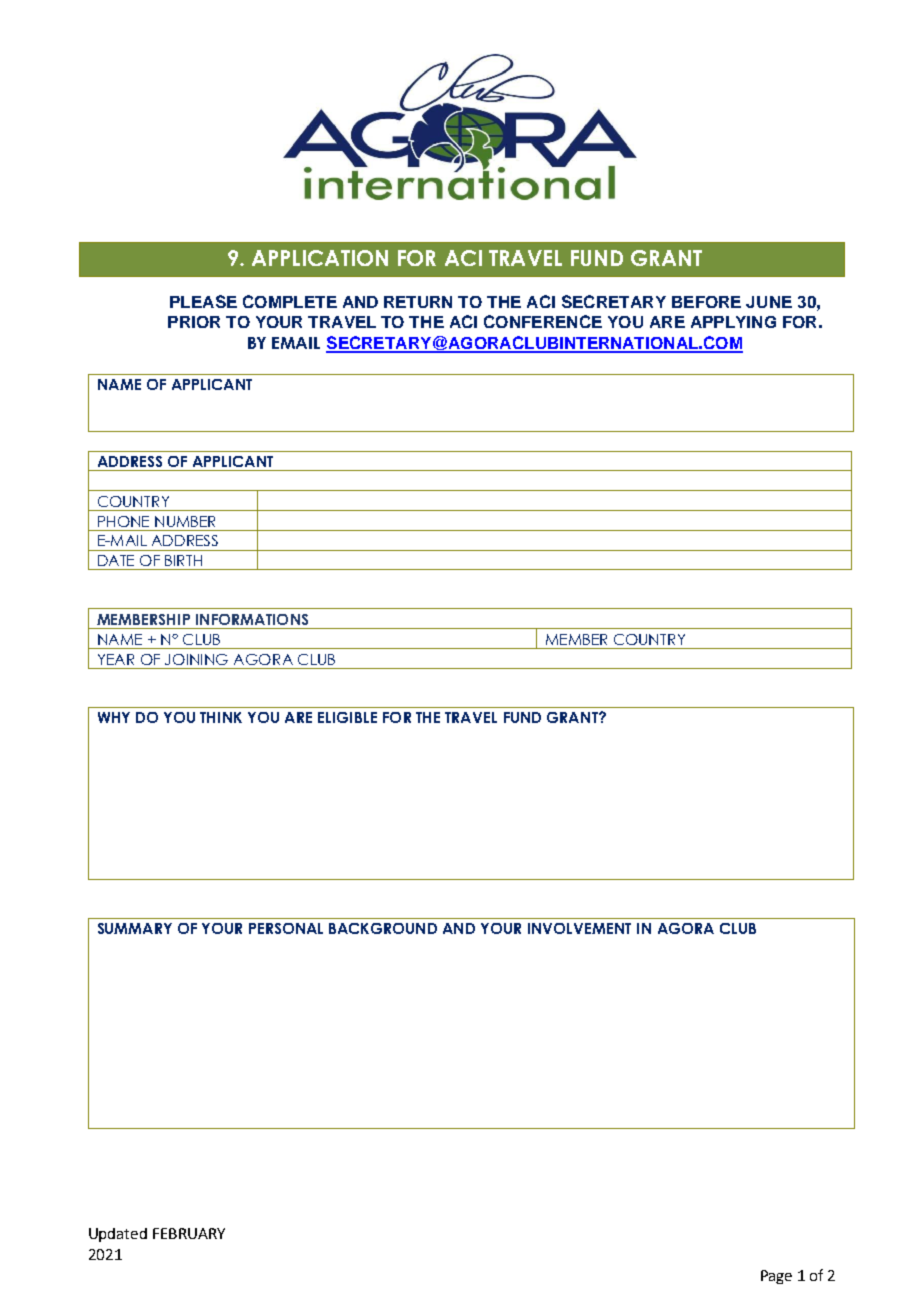 This image has width=924, height=1308. What do you see at coordinates (579, 928) in the image?
I see `INVOLVEMENT` at bounding box center [579, 928].
